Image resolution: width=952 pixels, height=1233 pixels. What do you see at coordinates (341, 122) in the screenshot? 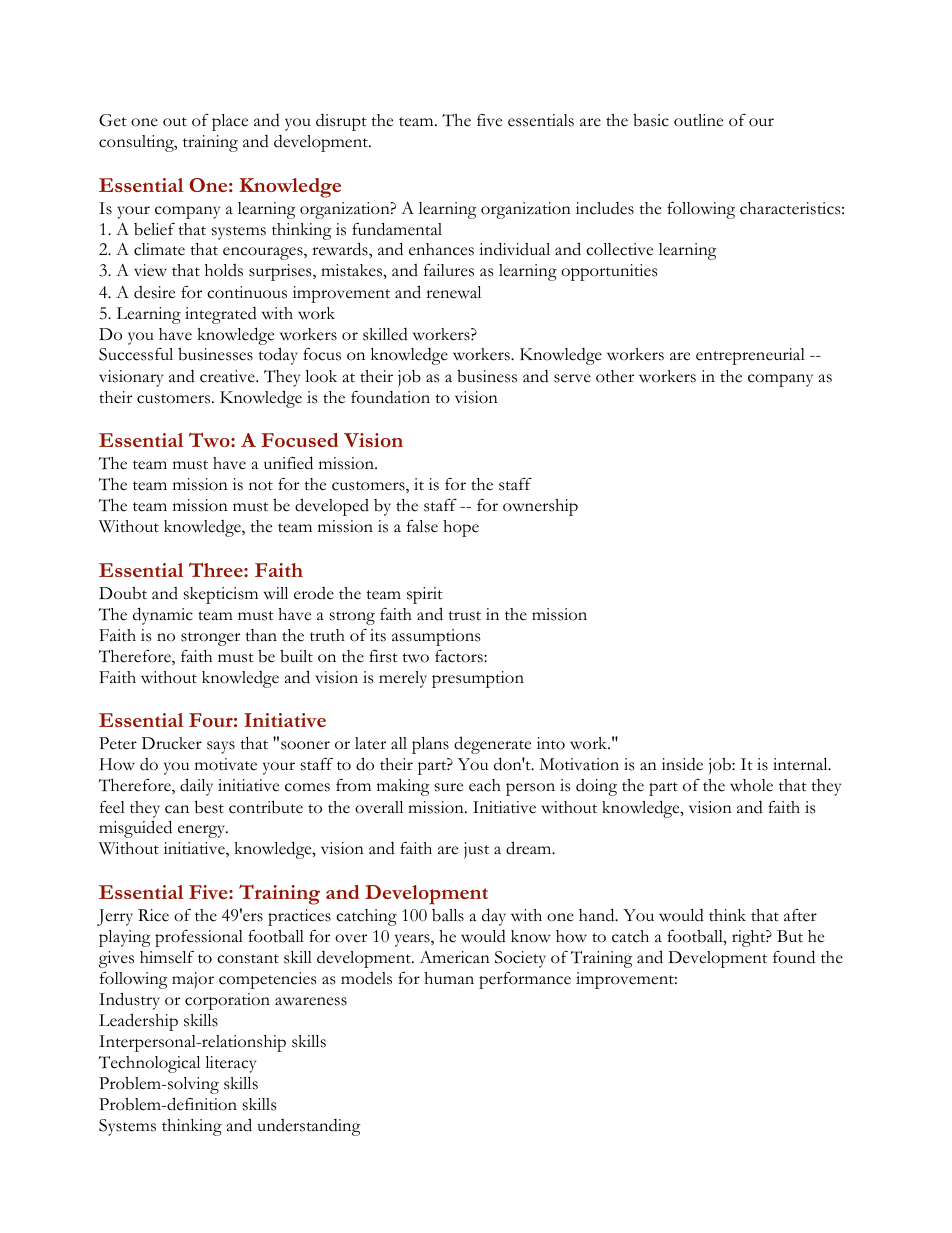
I see `disrupt` at bounding box center [341, 122].
